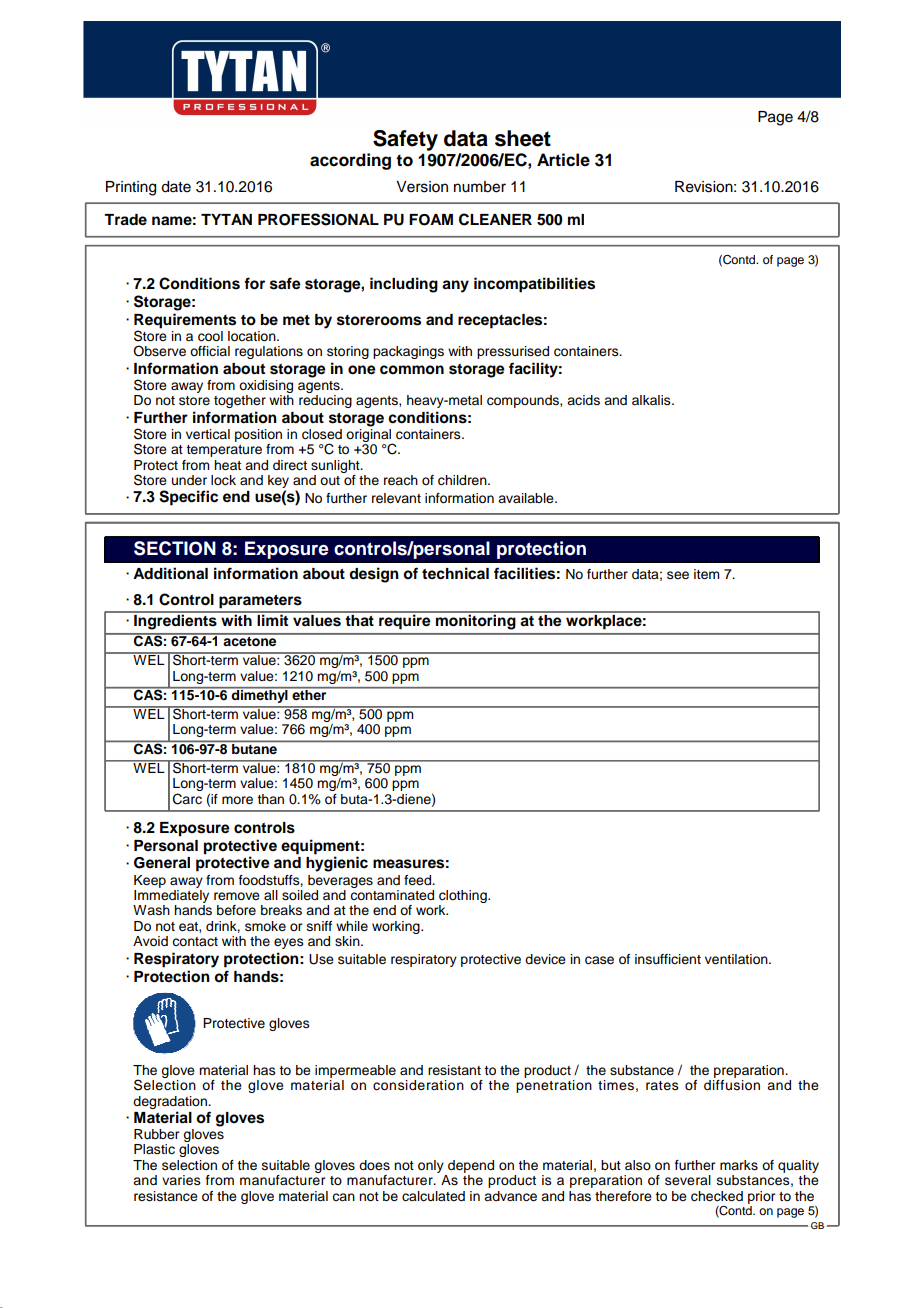 This document has height=1308, width=924. Describe the element at coordinates (563, 160) in the document. I see `Article` at that location.
